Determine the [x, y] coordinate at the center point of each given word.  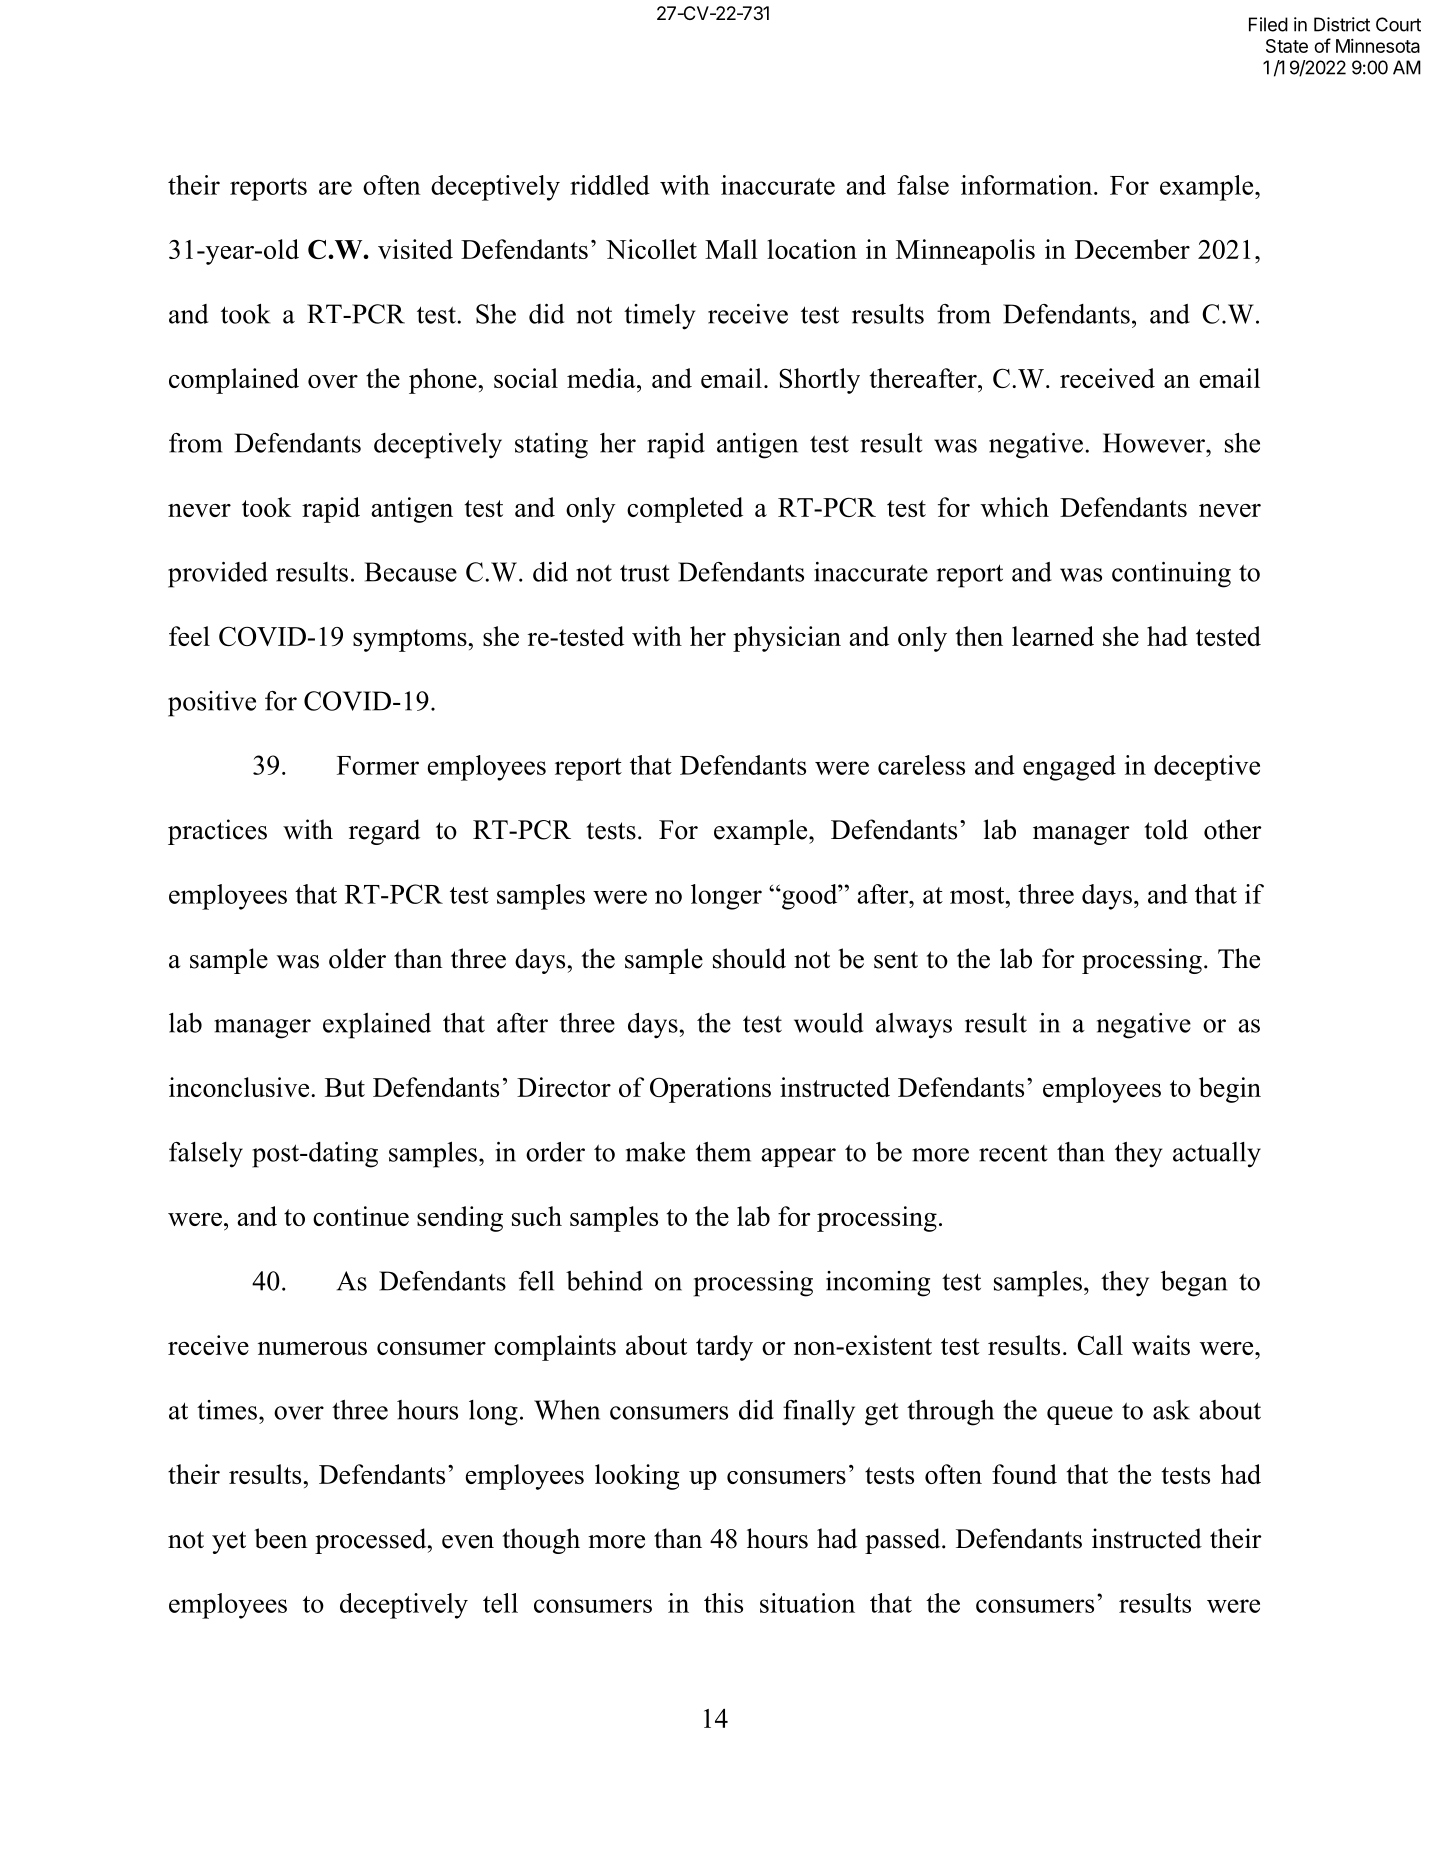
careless [921, 765]
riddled [610, 185]
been [281, 1538]
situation [807, 1603]
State [1287, 46]
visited [415, 249]
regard [384, 832]
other [1233, 829]
